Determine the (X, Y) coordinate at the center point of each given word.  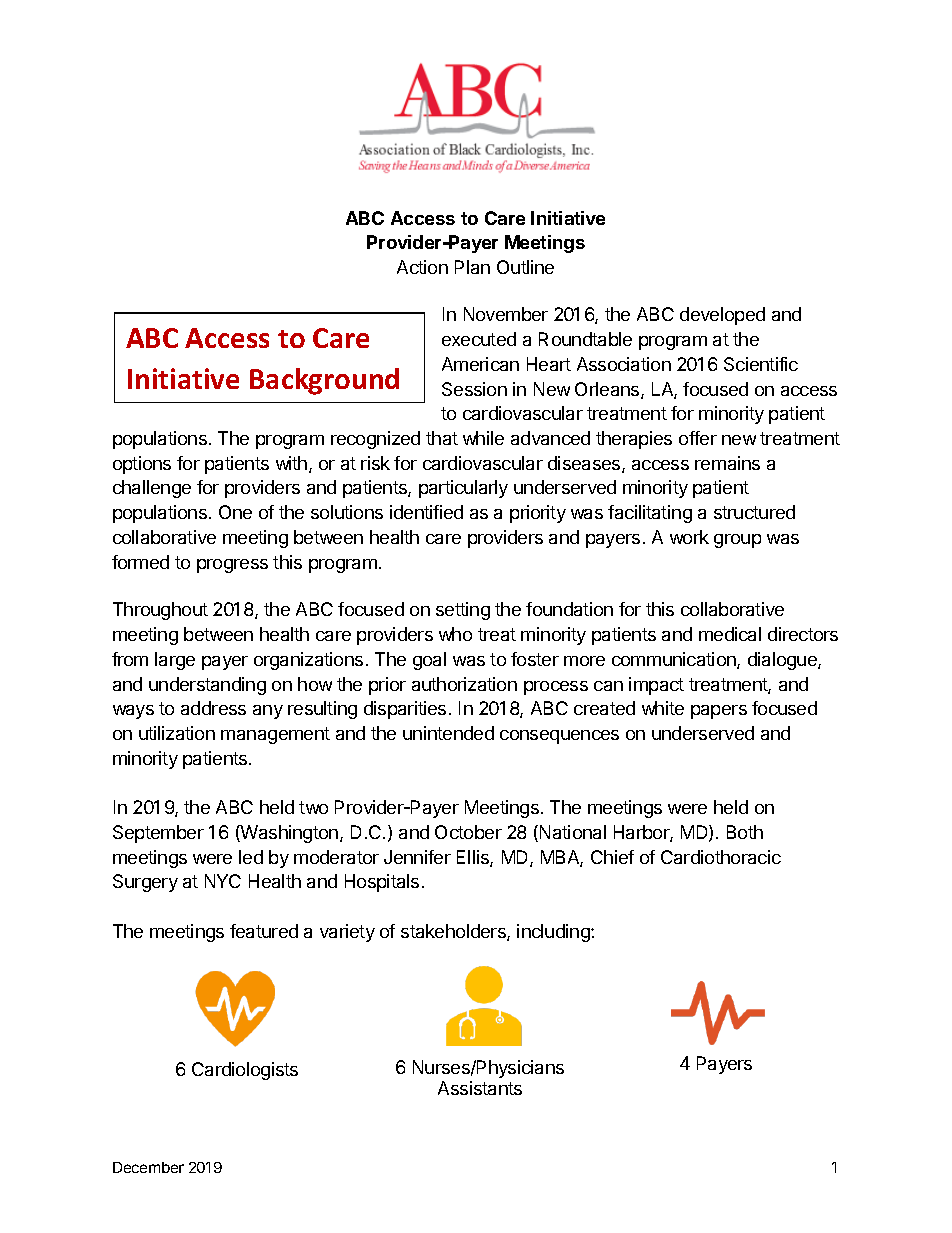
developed (722, 316)
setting (463, 611)
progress (232, 566)
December (148, 1167)
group (737, 541)
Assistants (480, 1088)
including (554, 933)
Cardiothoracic (721, 857)
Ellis (474, 858)
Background (324, 381)
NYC (223, 881)
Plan (472, 267)
